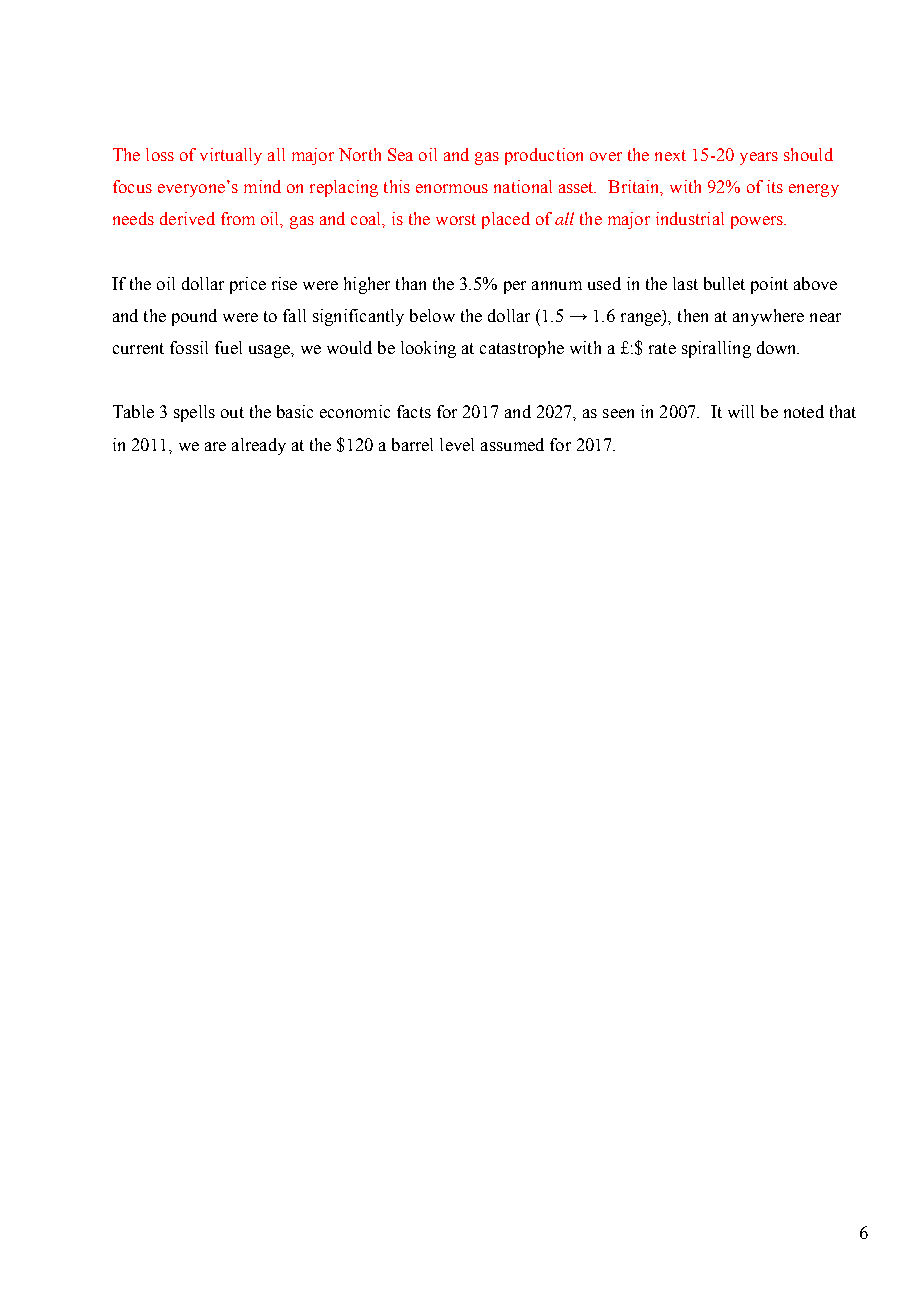 Image resolution: width=924 pixels, height=1308 pixels. What do you see at coordinates (248, 285) in the page?
I see `price` at bounding box center [248, 285].
